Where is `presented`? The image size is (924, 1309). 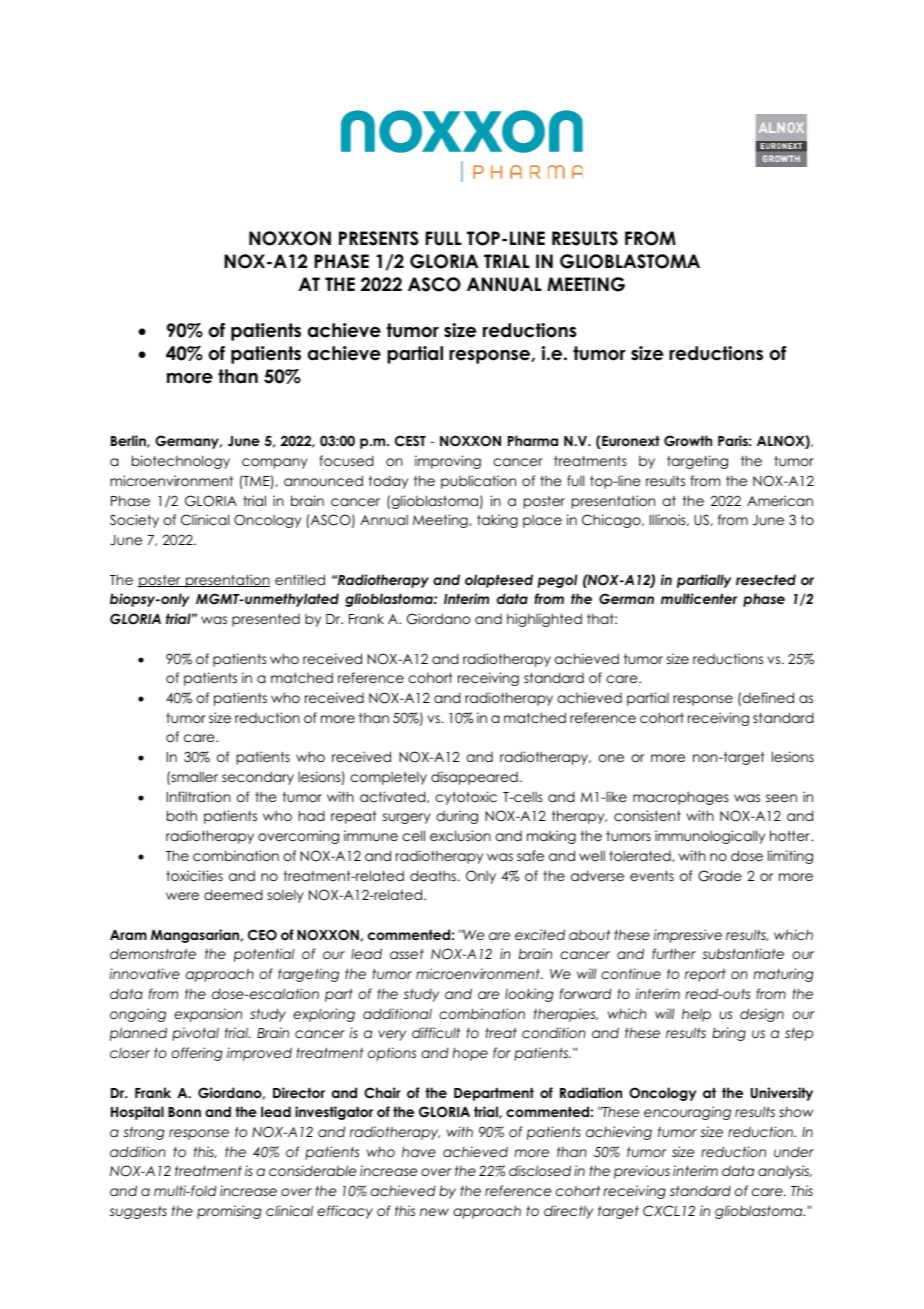 presented is located at coordinates (266, 620).
